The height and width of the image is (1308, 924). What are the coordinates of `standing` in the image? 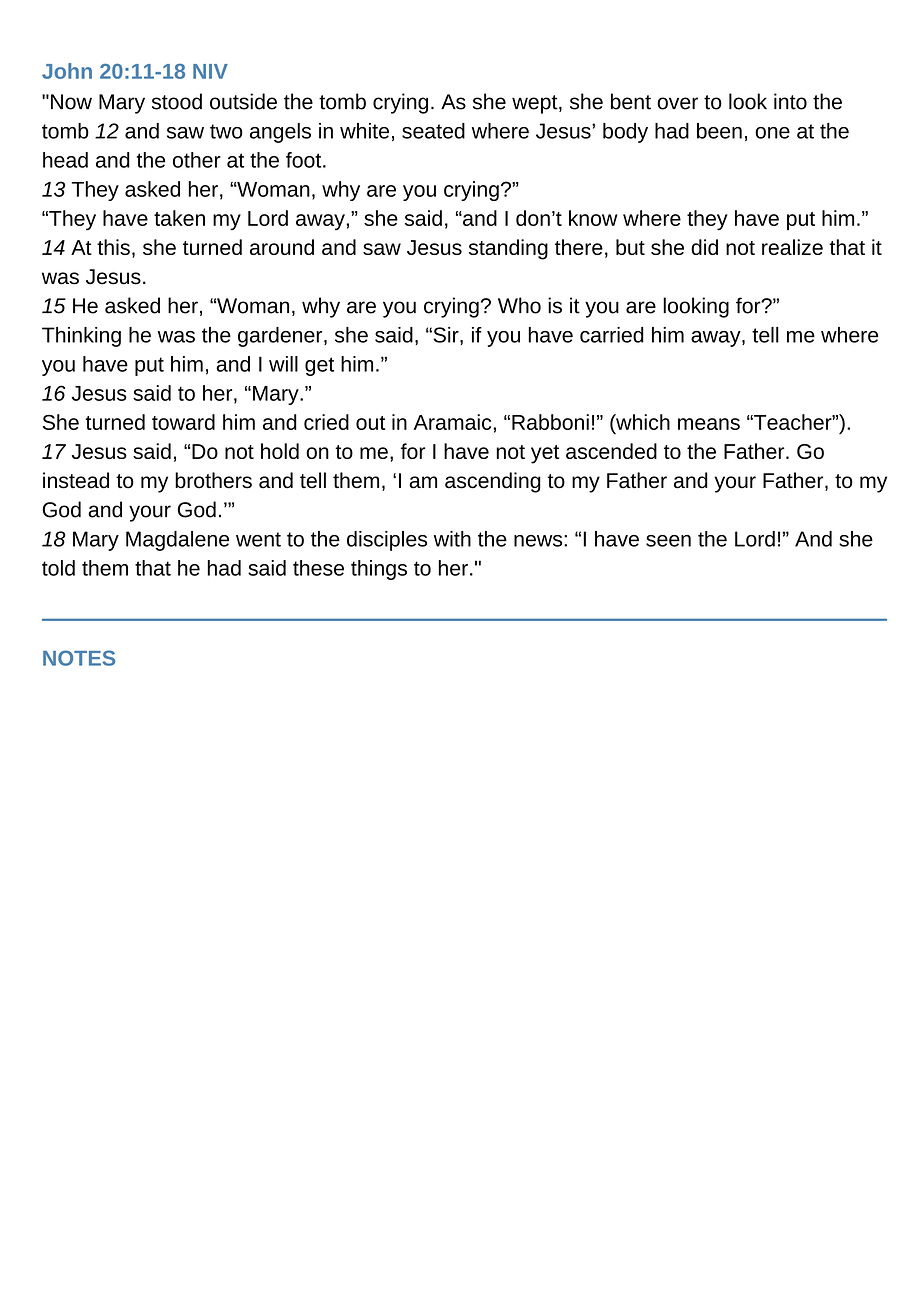 It's located at (508, 249).
